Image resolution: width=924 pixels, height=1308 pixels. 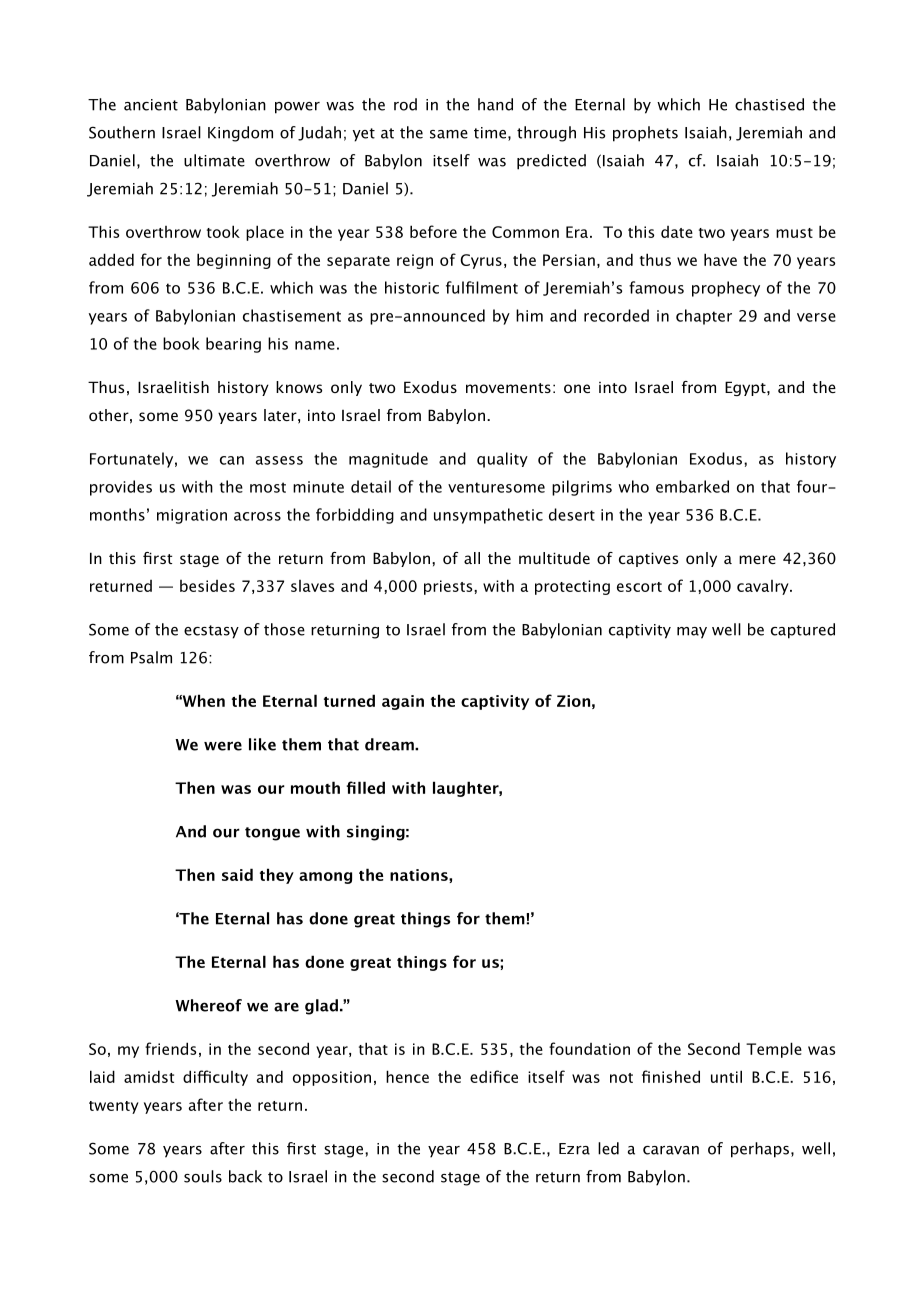 What do you see at coordinates (757, 559) in the page?
I see `mere` at bounding box center [757, 559].
